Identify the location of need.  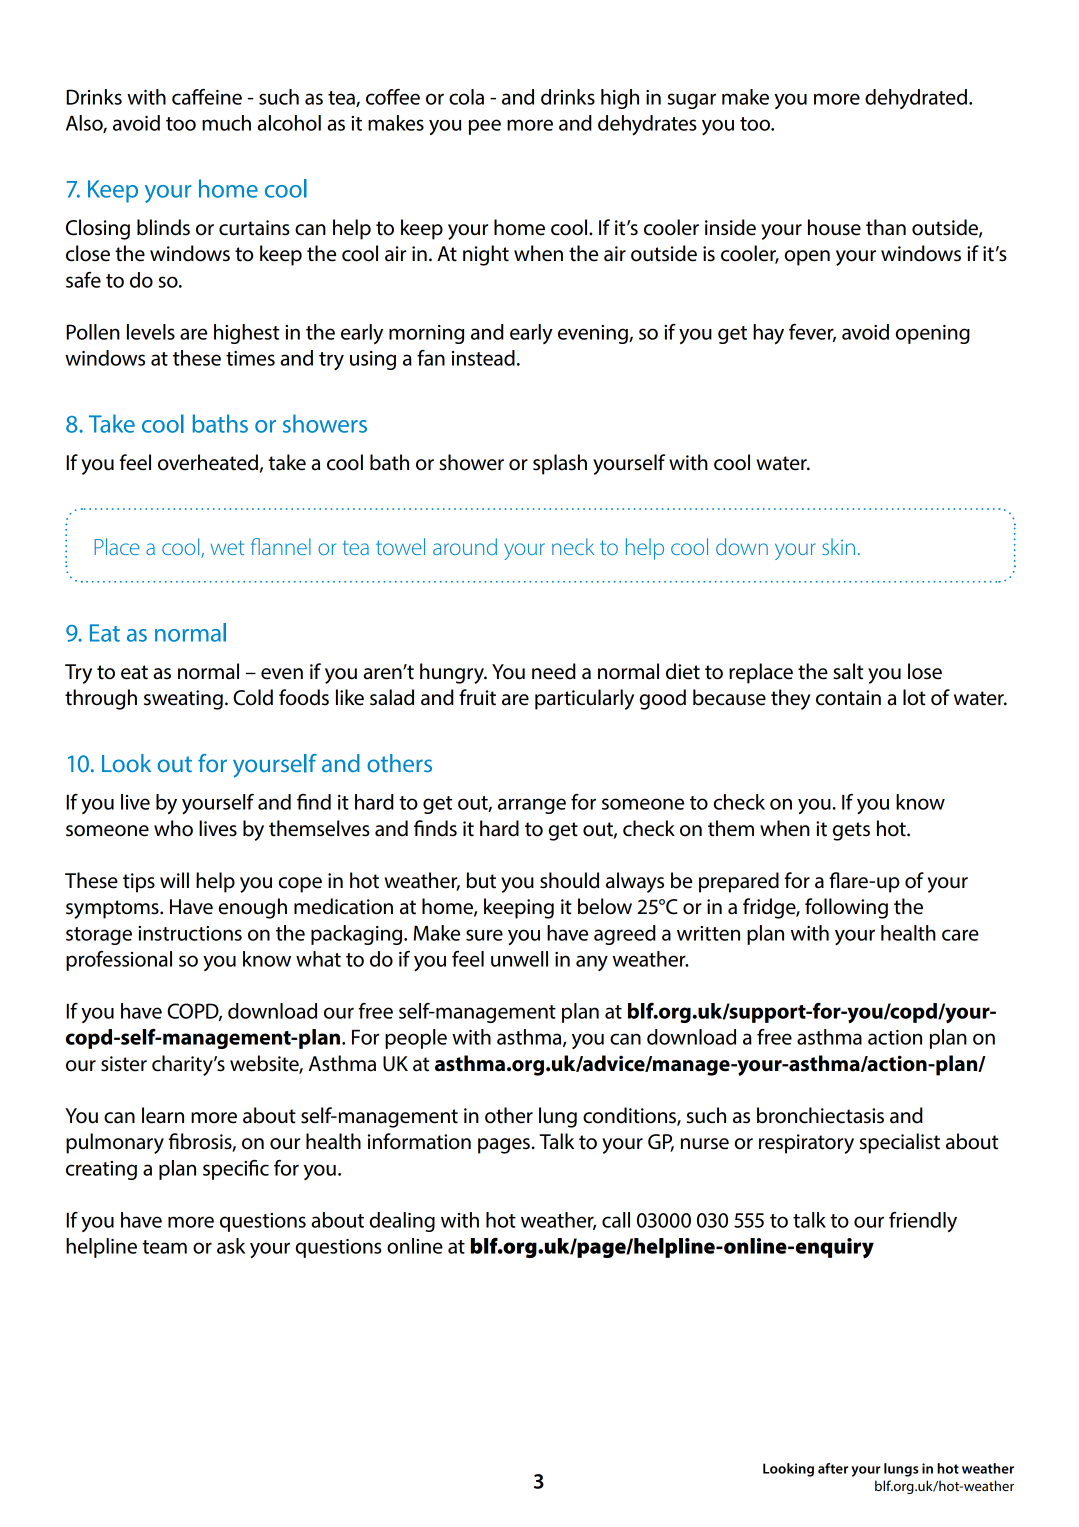
(554, 671).
